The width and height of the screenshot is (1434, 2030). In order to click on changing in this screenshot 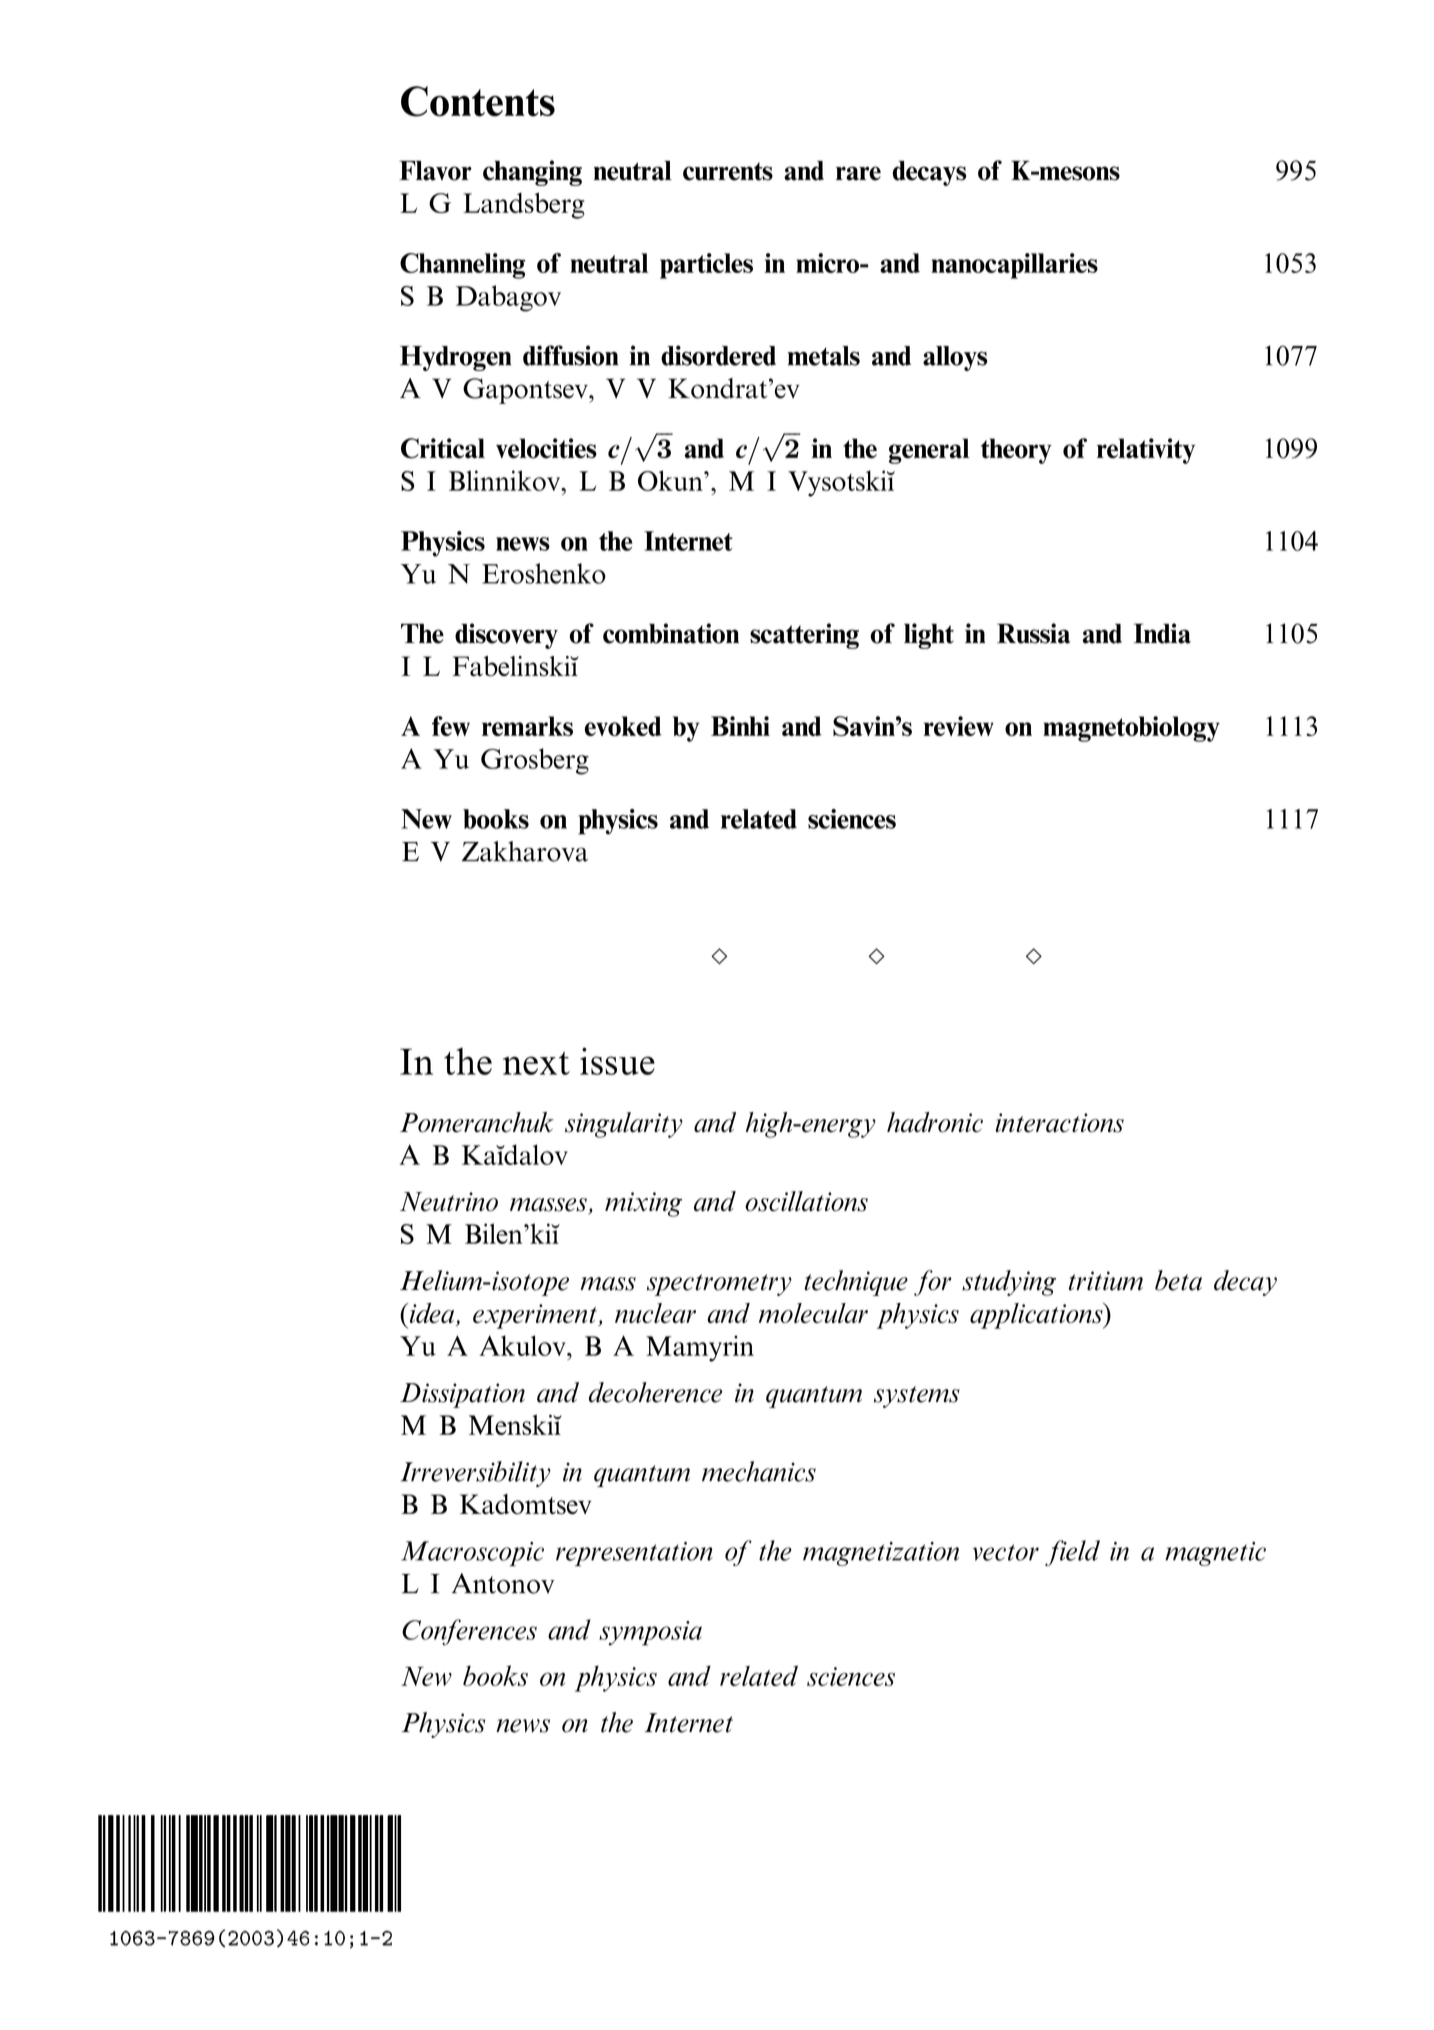, I will do `click(532, 173)`.
